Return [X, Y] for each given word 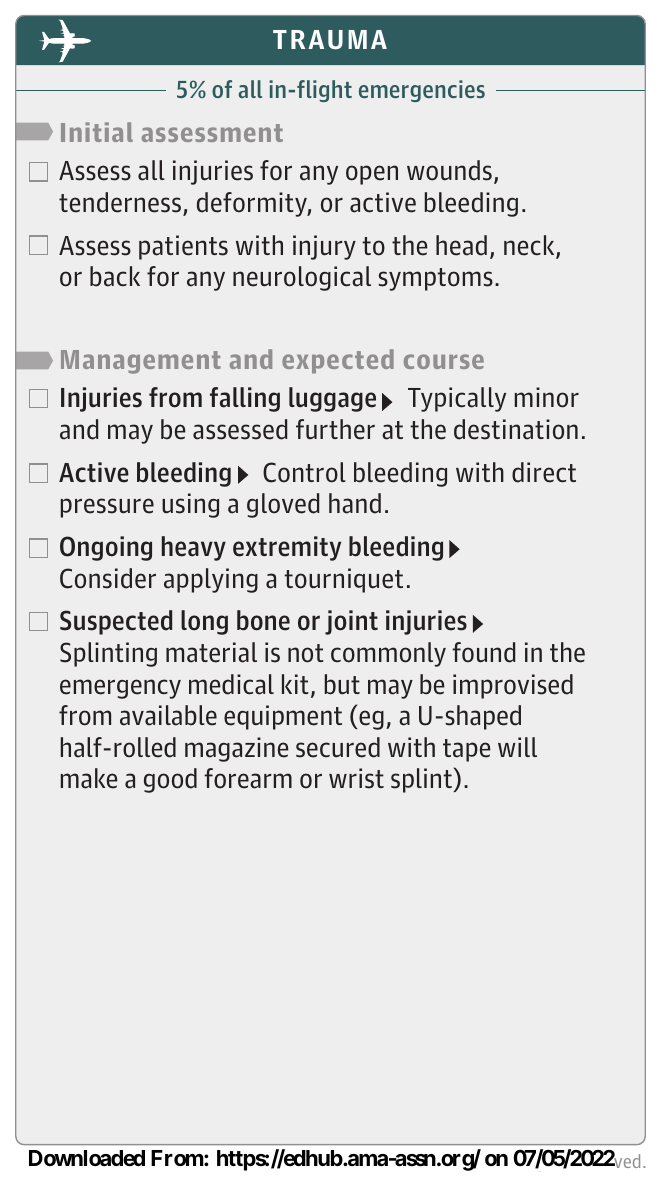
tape [467, 750]
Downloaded [87, 1158]
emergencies [422, 91]
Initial [97, 132]
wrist [356, 778]
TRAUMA [330, 40]
